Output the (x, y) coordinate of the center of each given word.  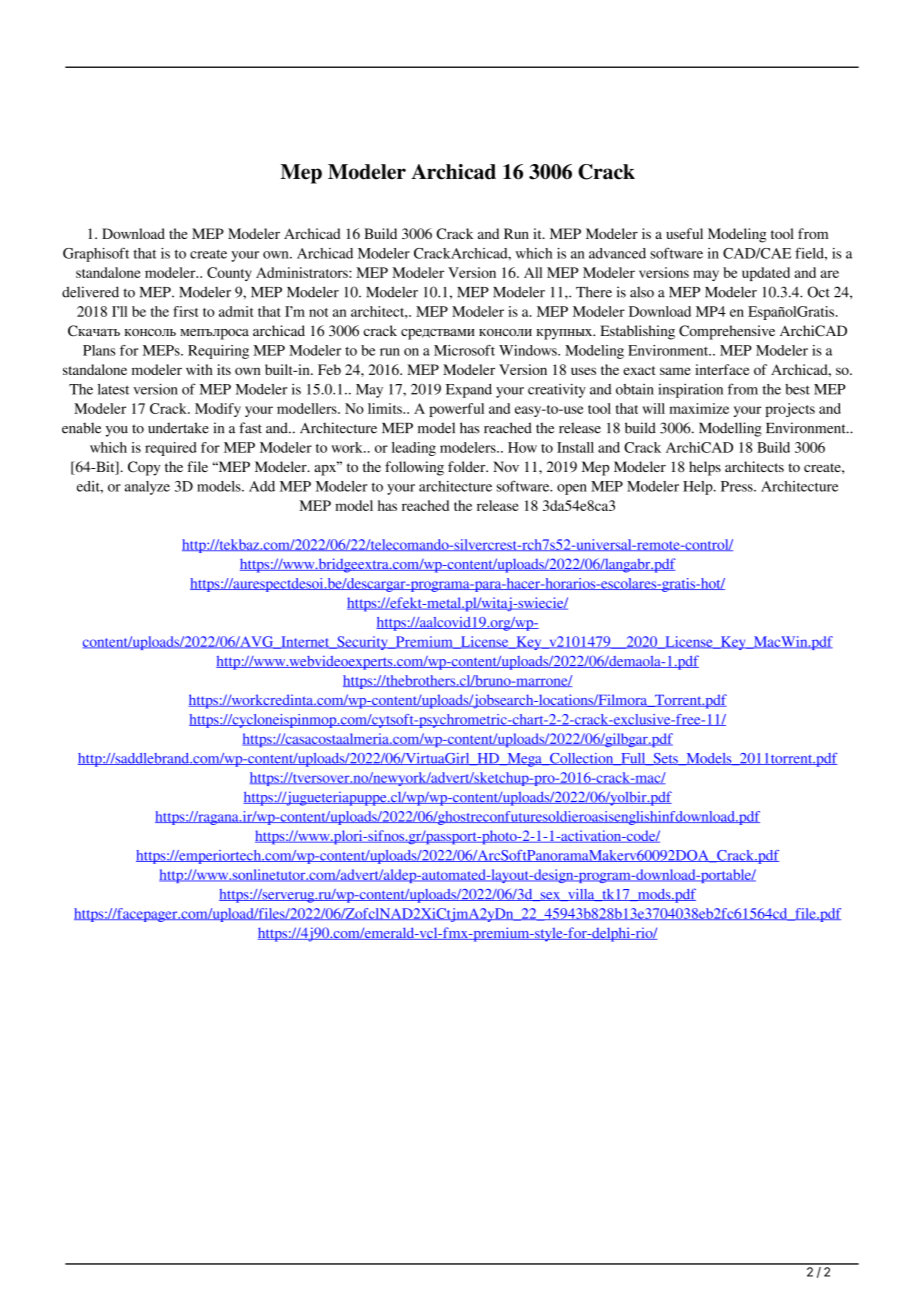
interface (722, 369)
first (186, 311)
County (229, 274)
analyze (147, 488)
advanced (617, 253)
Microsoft (464, 350)
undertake (178, 428)
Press (738, 486)
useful (684, 233)
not (318, 312)
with (199, 369)
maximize (699, 408)
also (642, 292)
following (414, 468)
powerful (456, 410)
